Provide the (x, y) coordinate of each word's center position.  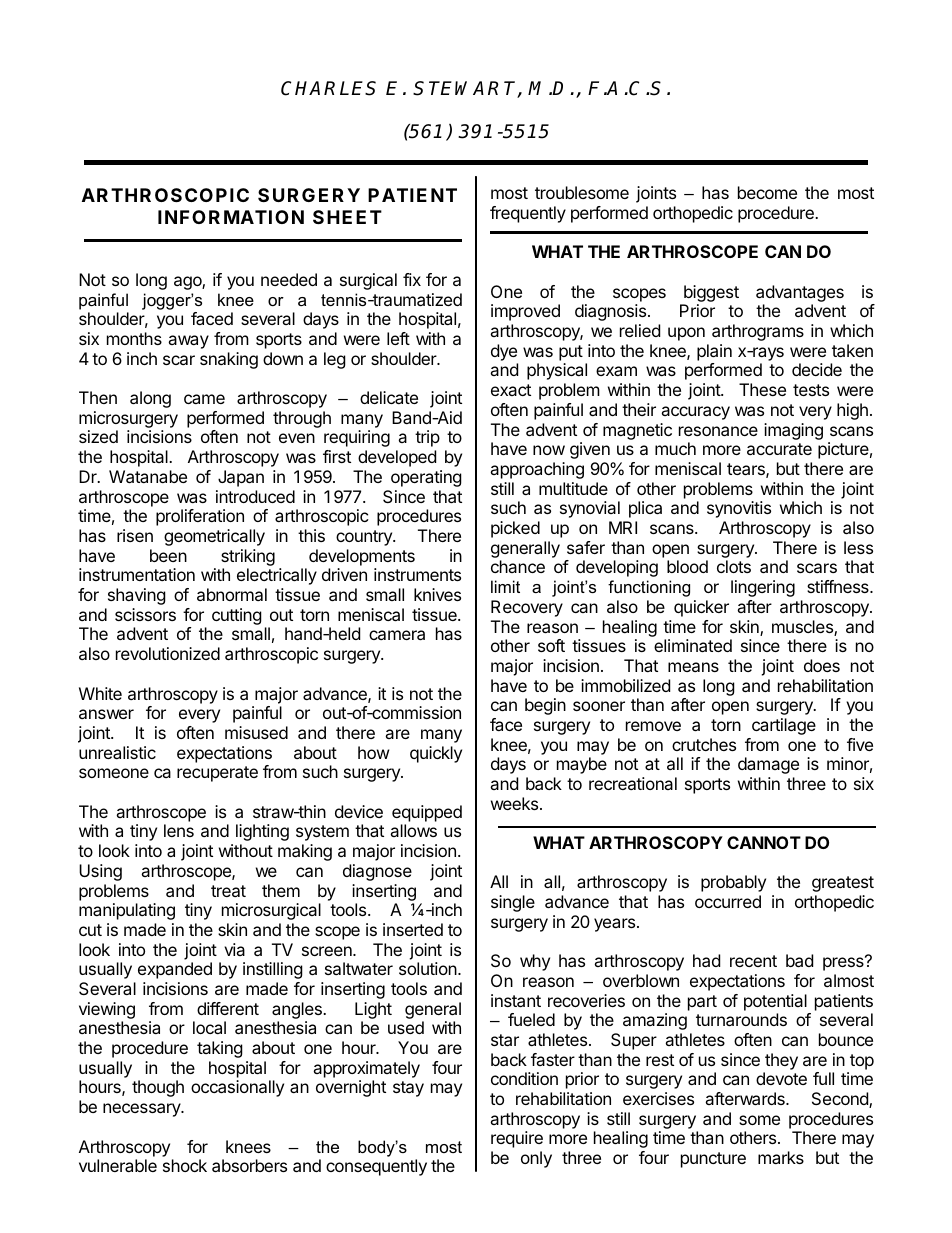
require (517, 1139)
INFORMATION (231, 217)
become (767, 192)
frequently (528, 214)
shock (185, 1165)
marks (781, 1157)
